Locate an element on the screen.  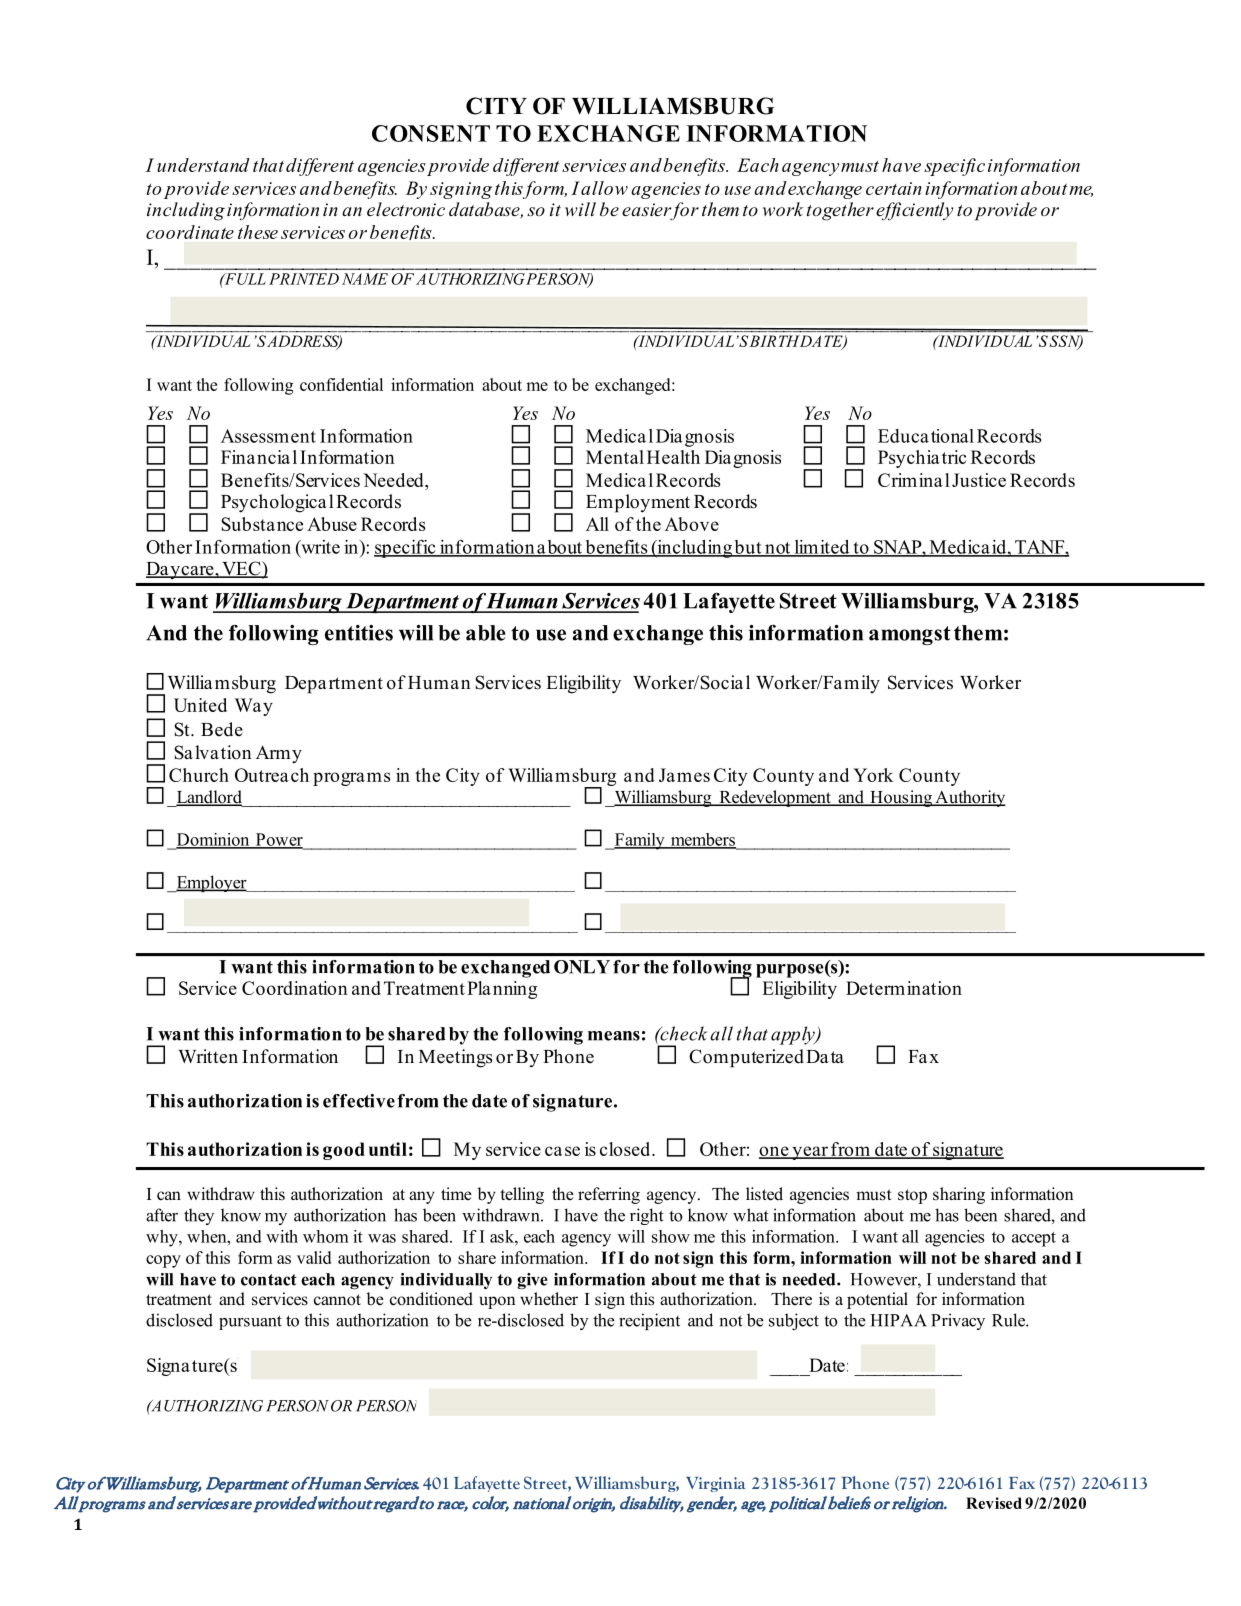
certain is located at coordinates (894, 188).
